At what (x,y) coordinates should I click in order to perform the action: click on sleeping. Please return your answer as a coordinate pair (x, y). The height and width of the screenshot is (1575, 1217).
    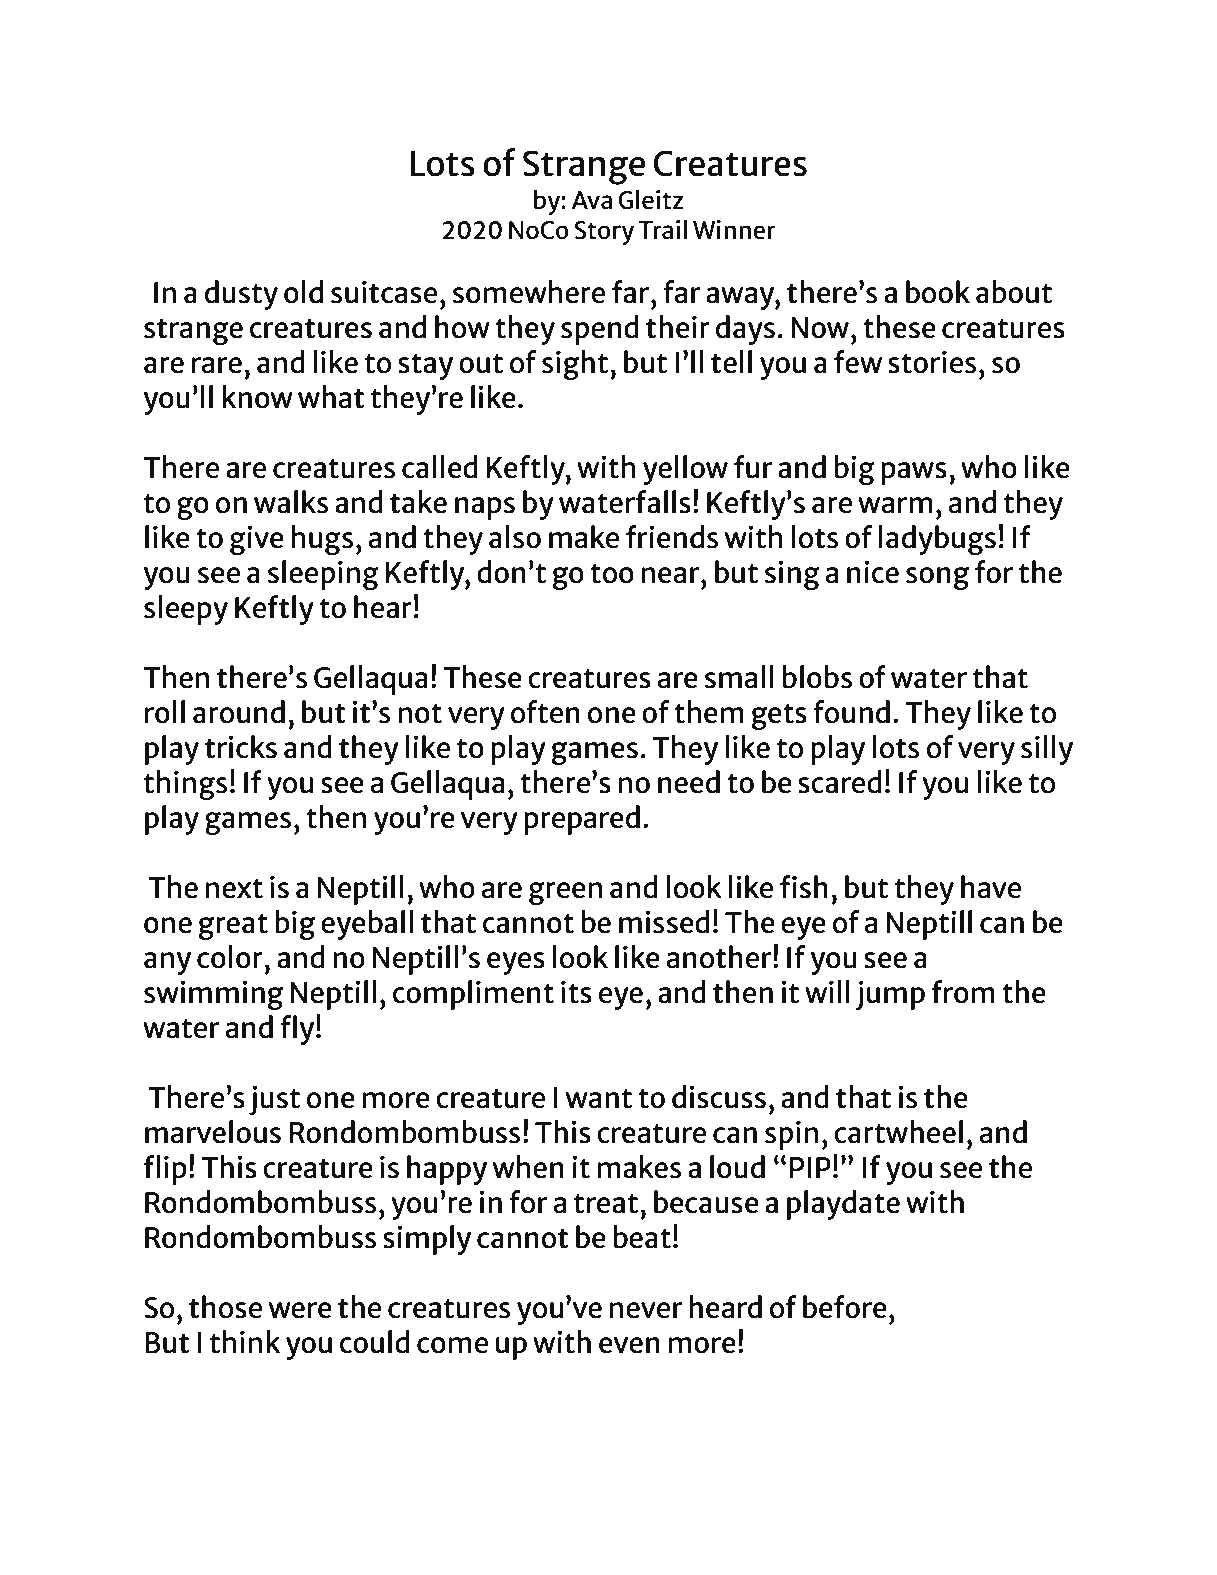
    Looking at the image, I should click on (323, 575).
